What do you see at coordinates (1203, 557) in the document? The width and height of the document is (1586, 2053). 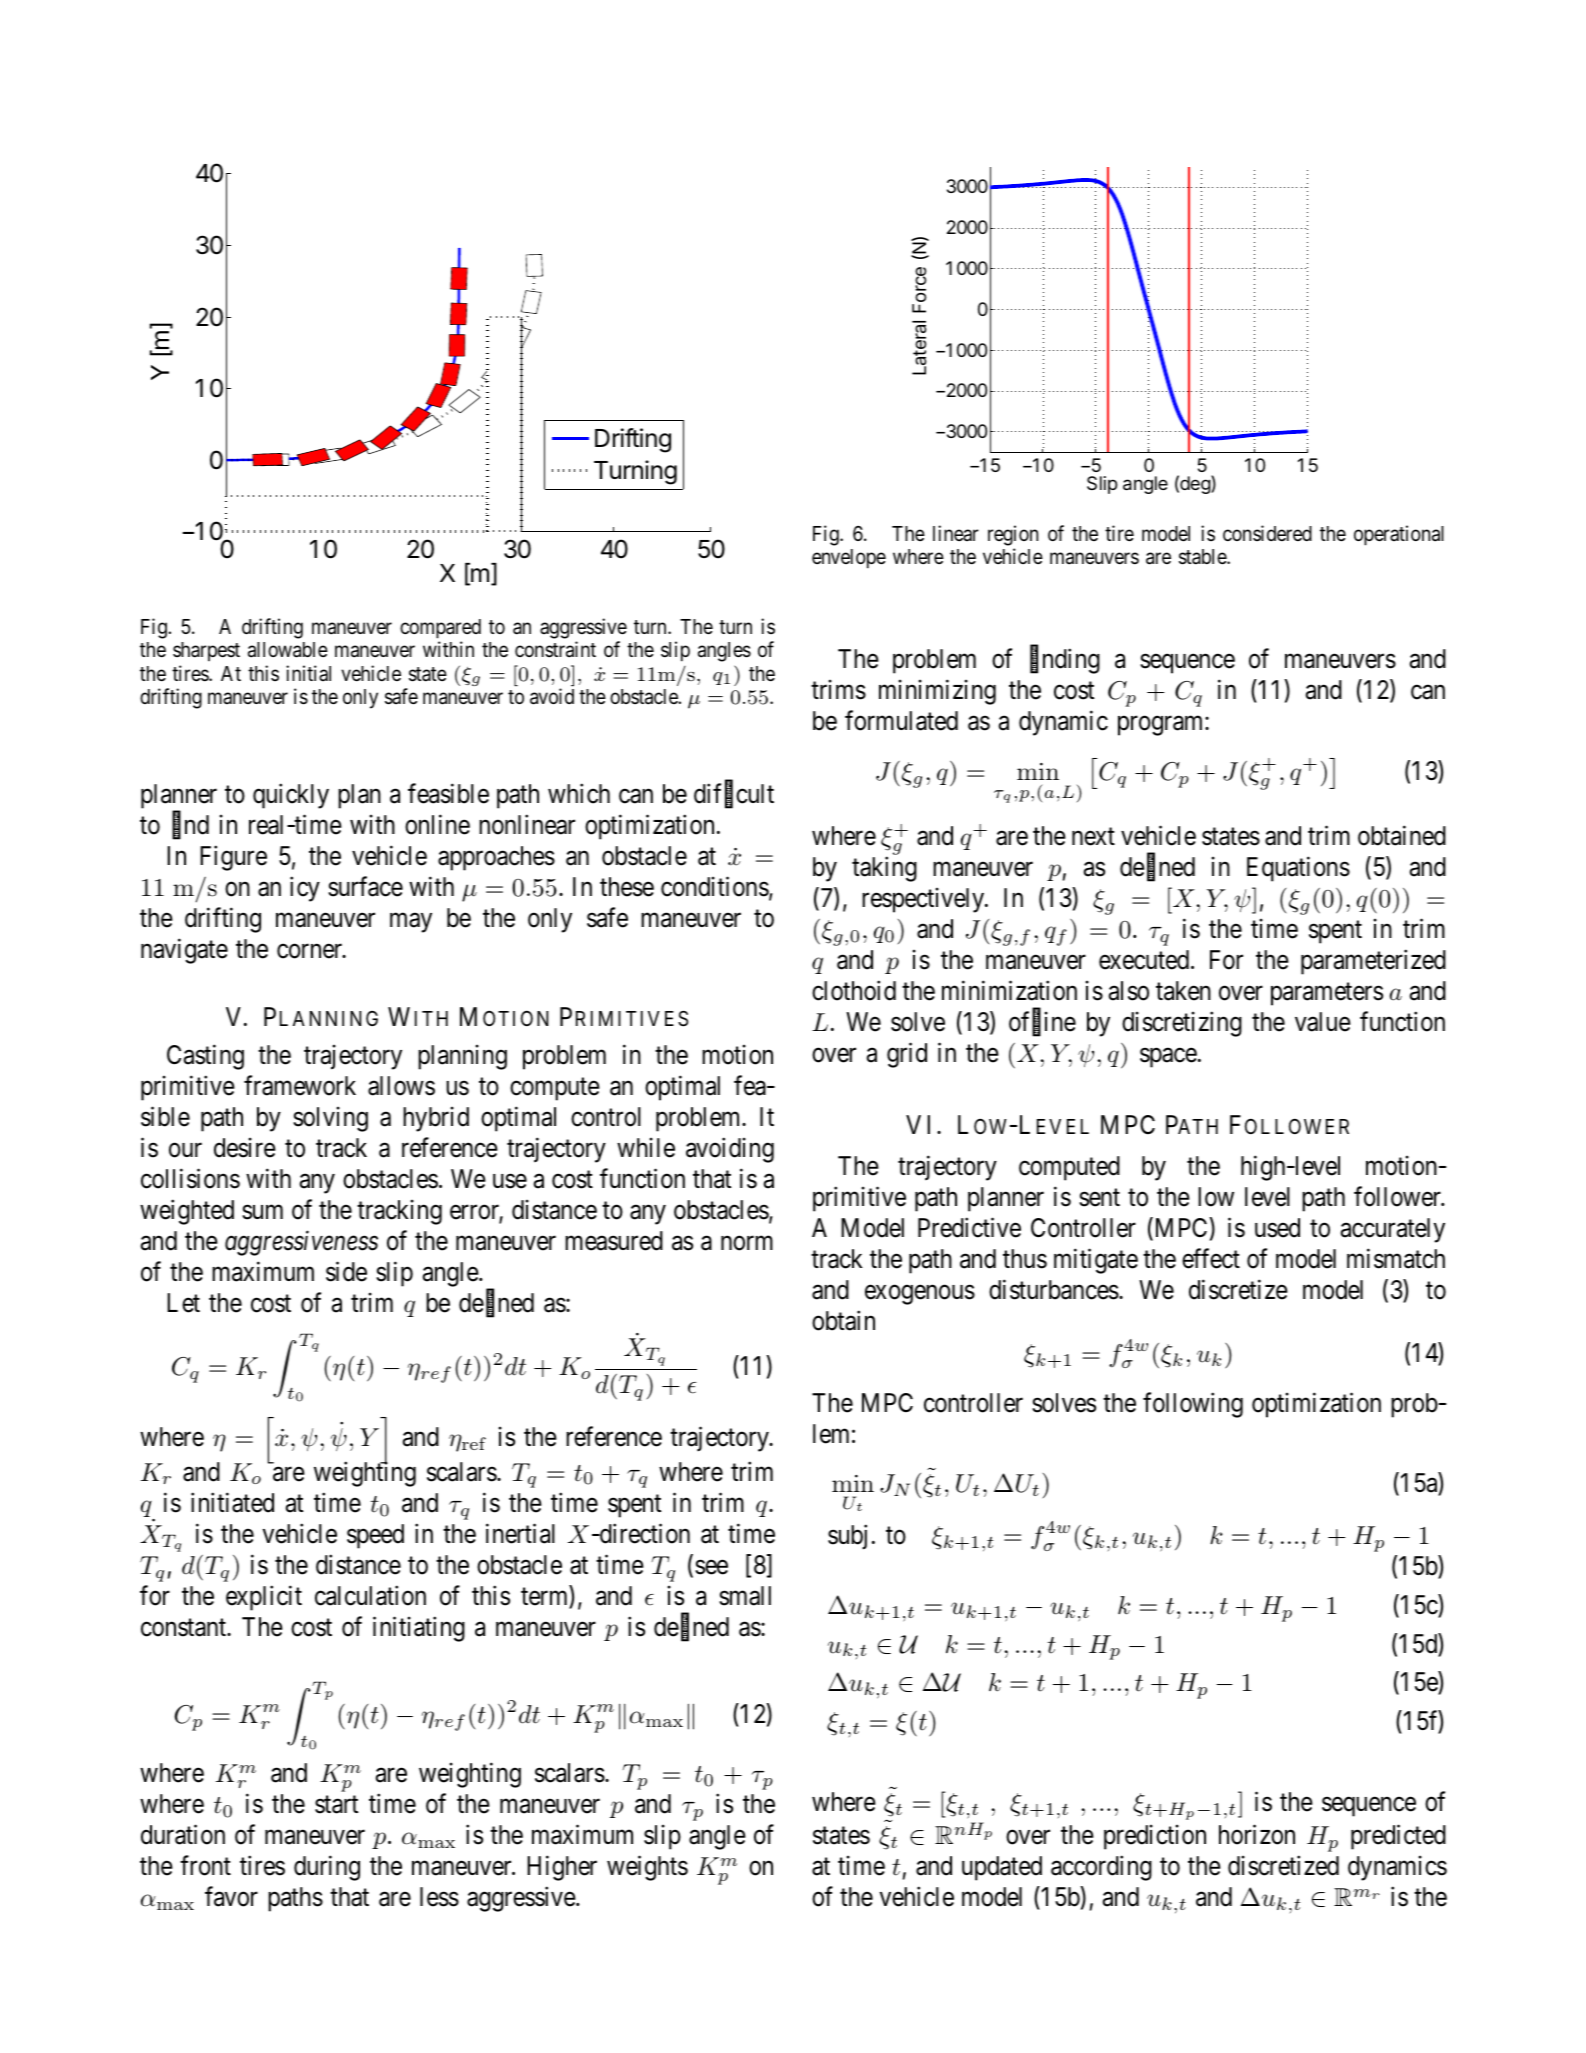 I see `stable` at bounding box center [1203, 557].
